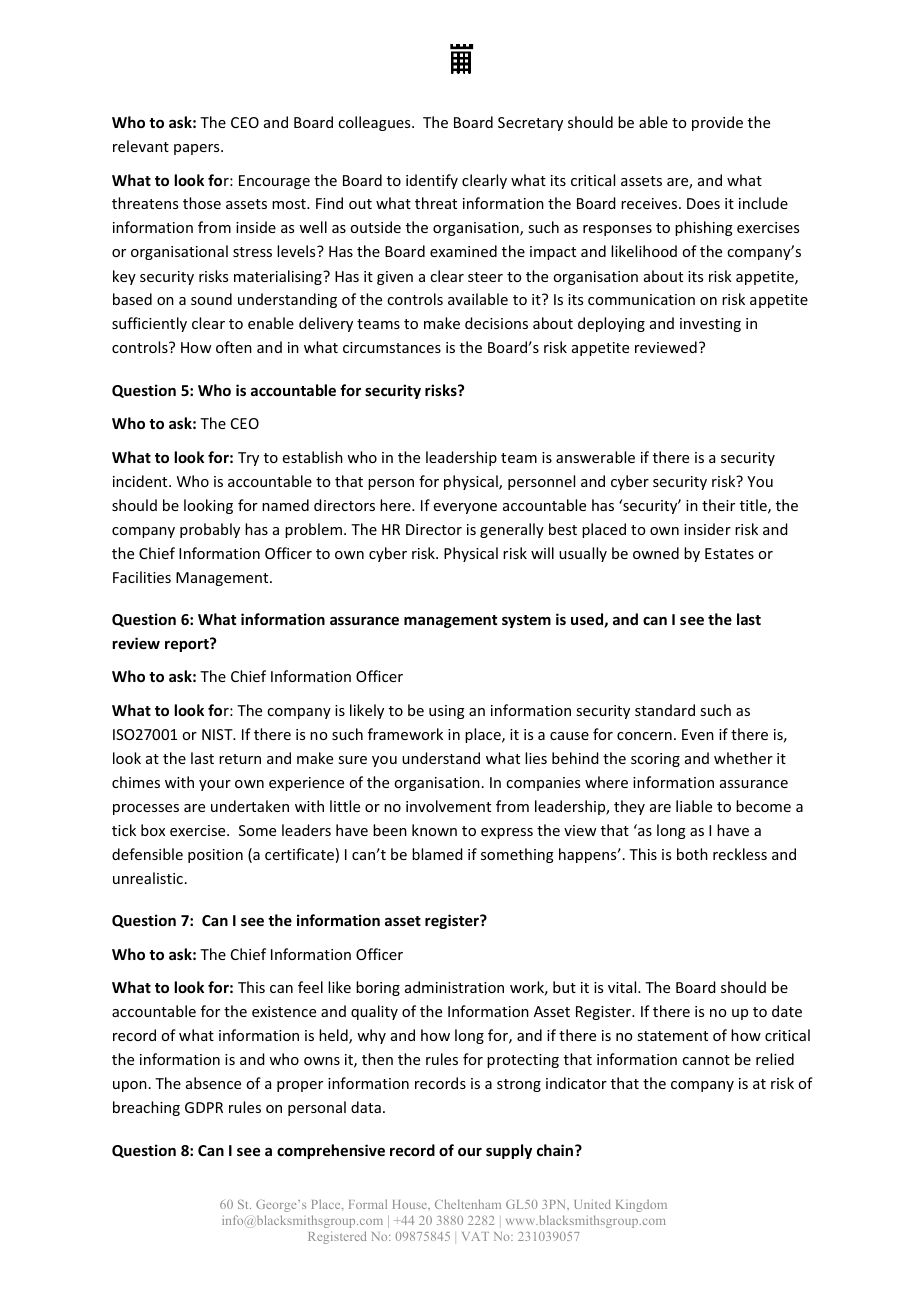 This screenshot has height=1308, width=924. I want to click on using, so click(447, 712).
